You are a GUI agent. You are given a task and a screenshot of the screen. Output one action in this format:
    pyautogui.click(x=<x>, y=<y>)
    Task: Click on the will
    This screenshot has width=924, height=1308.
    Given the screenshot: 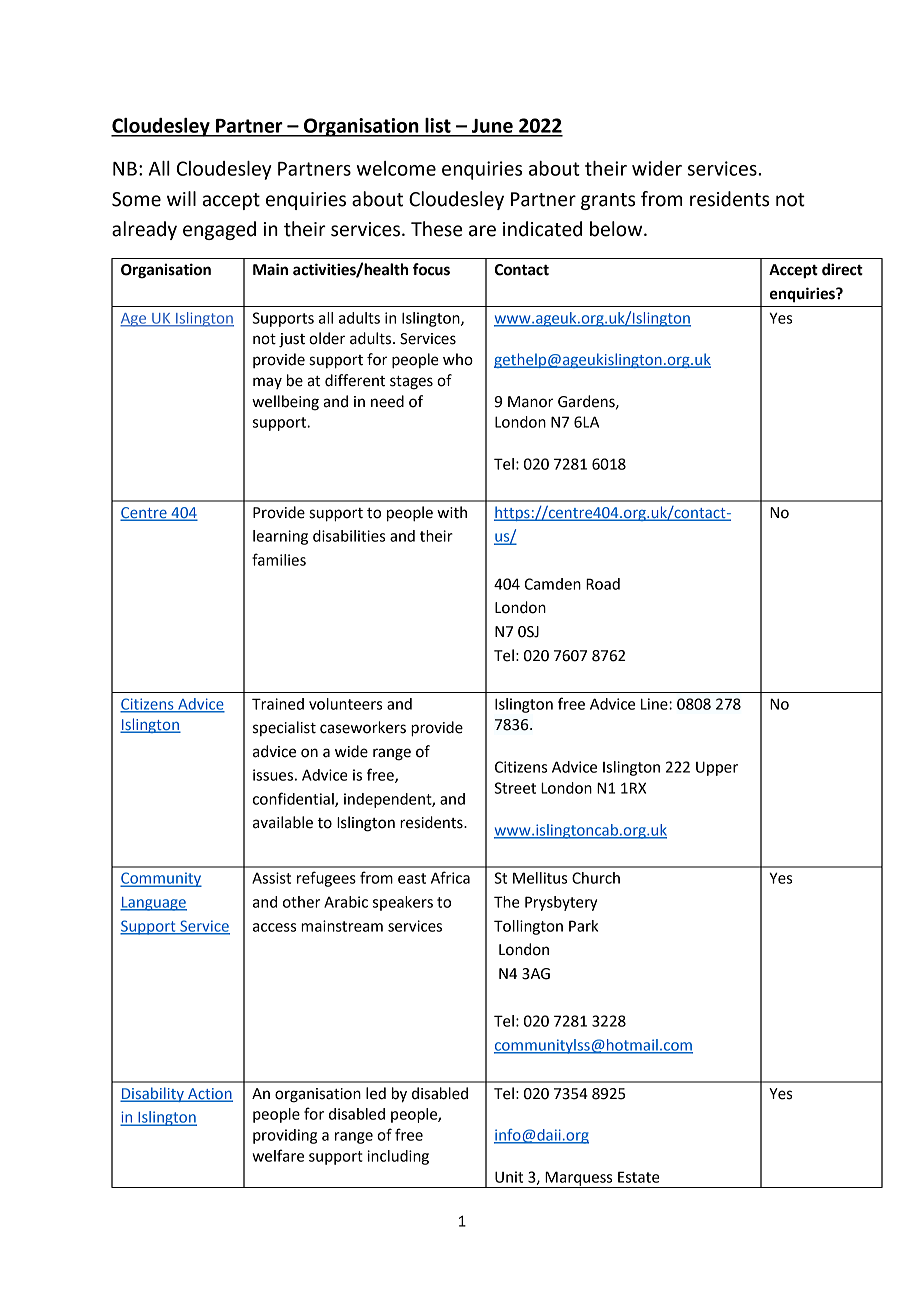 What is the action you would take?
    pyautogui.click(x=181, y=198)
